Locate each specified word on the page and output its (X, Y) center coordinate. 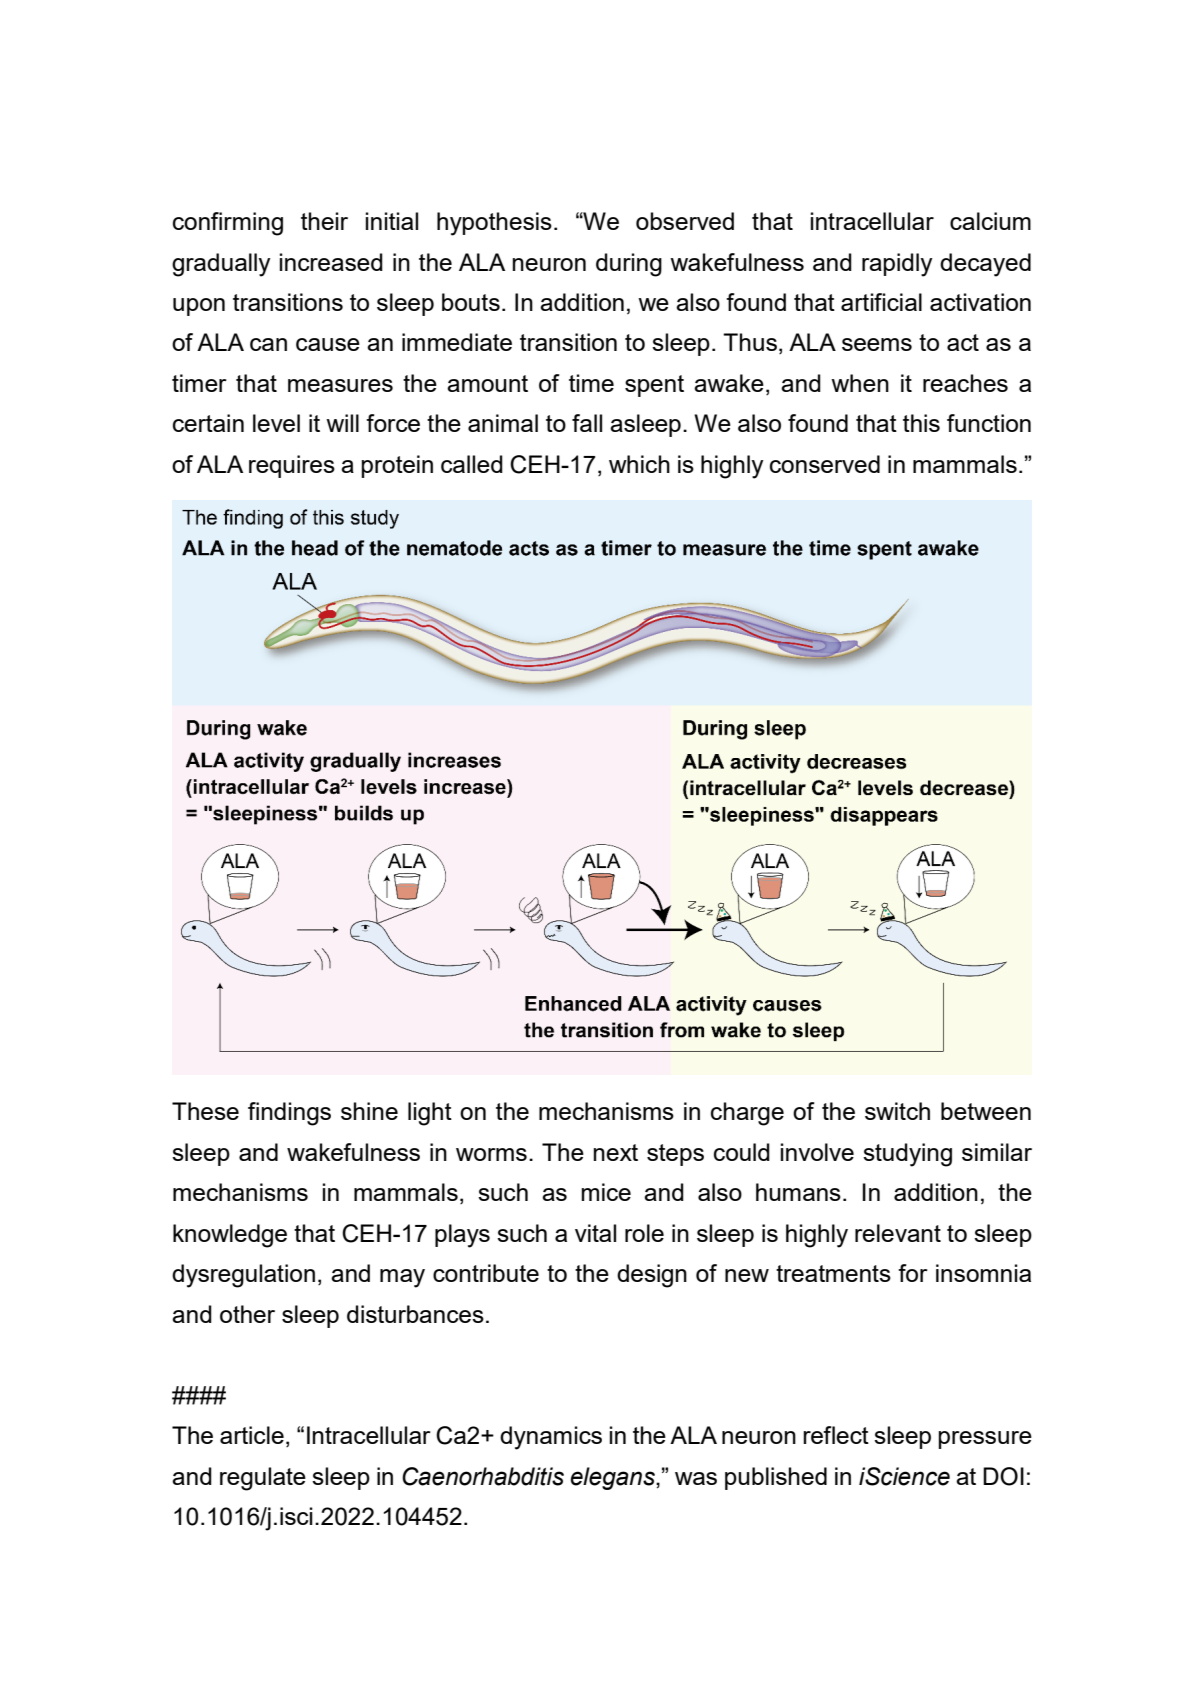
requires (292, 466)
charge (747, 1114)
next (615, 1152)
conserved (825, 464)
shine (369, 1111)
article (252, 1435)
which (639, 464)
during (629, 265)
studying (907, 1155)
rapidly (897, 265)
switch (897, 1111)
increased (331, 262)
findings (289, 1114)
